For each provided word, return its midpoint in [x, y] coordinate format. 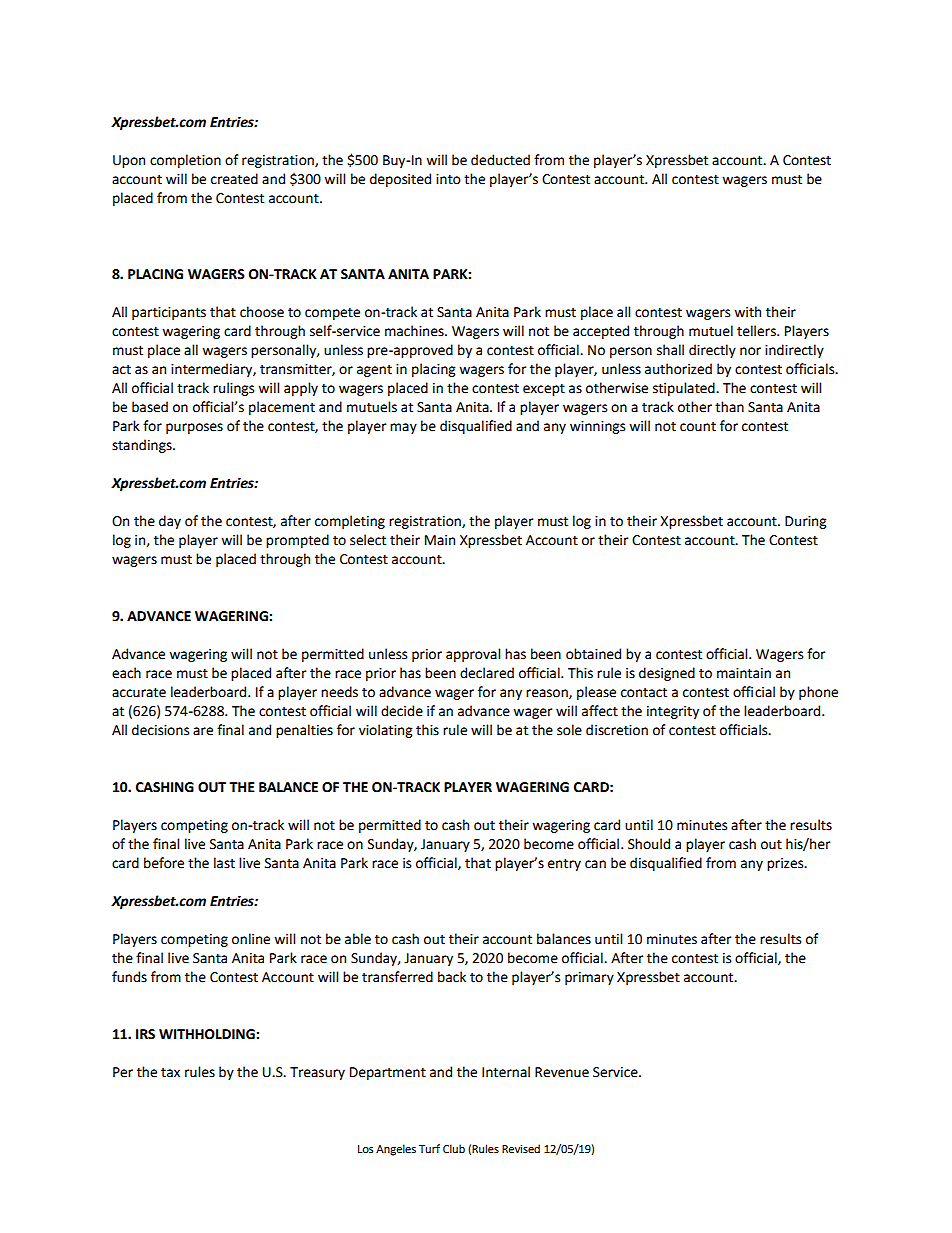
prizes [786, 864]
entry [564, 865]
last [224, 863]
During [805, 522]
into [448, 179]
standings [143, 446]
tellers [757, 331]
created [234, 179]
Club [454, 1149]
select [368, 540]
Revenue [562, 1072]
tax [170, 1073]
